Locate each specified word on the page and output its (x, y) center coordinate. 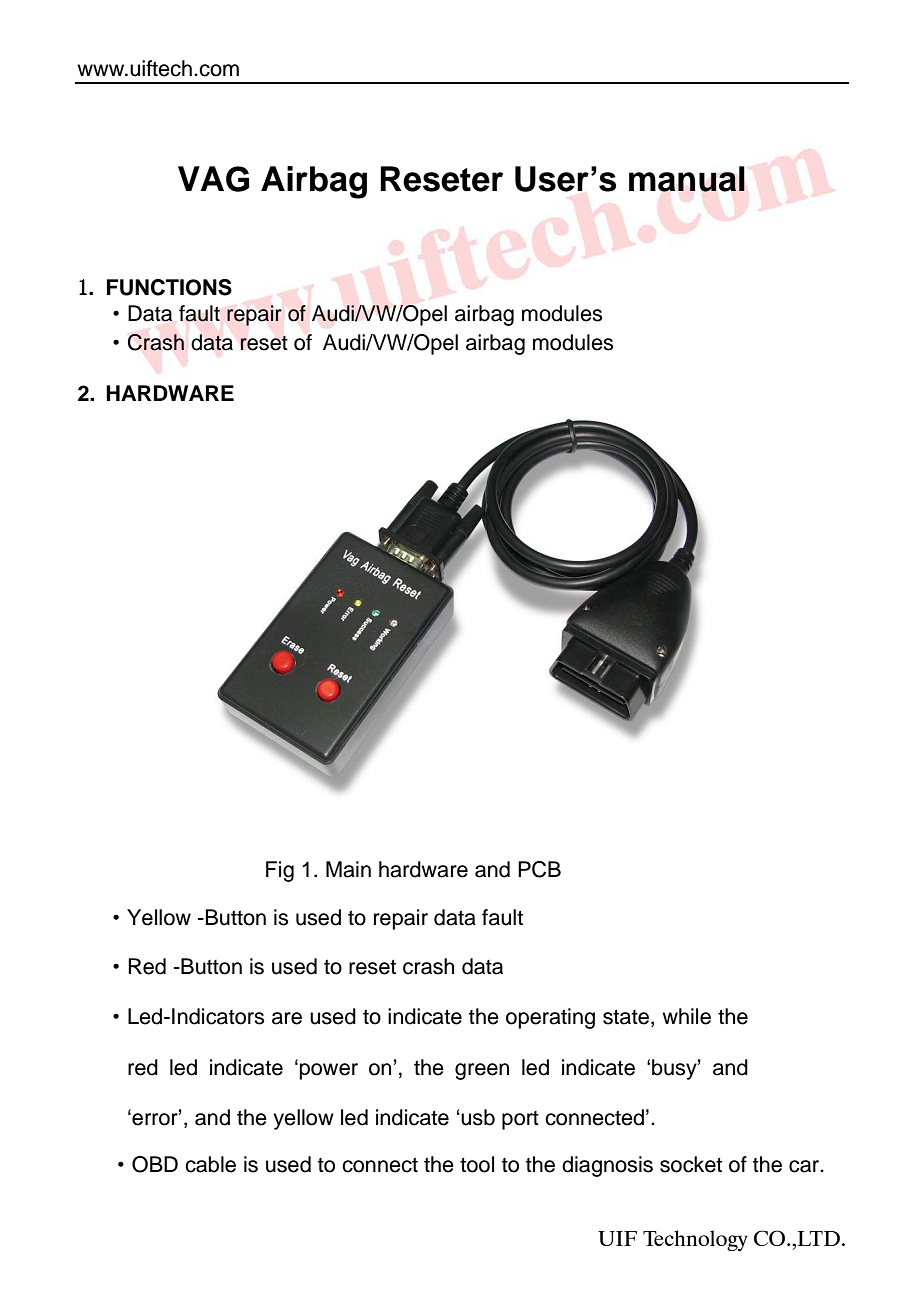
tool (477, 1164)
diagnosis (607, 1166)
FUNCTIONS (169, 287)
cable (210, 1164)
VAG (213, 179)
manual (687, 179)
